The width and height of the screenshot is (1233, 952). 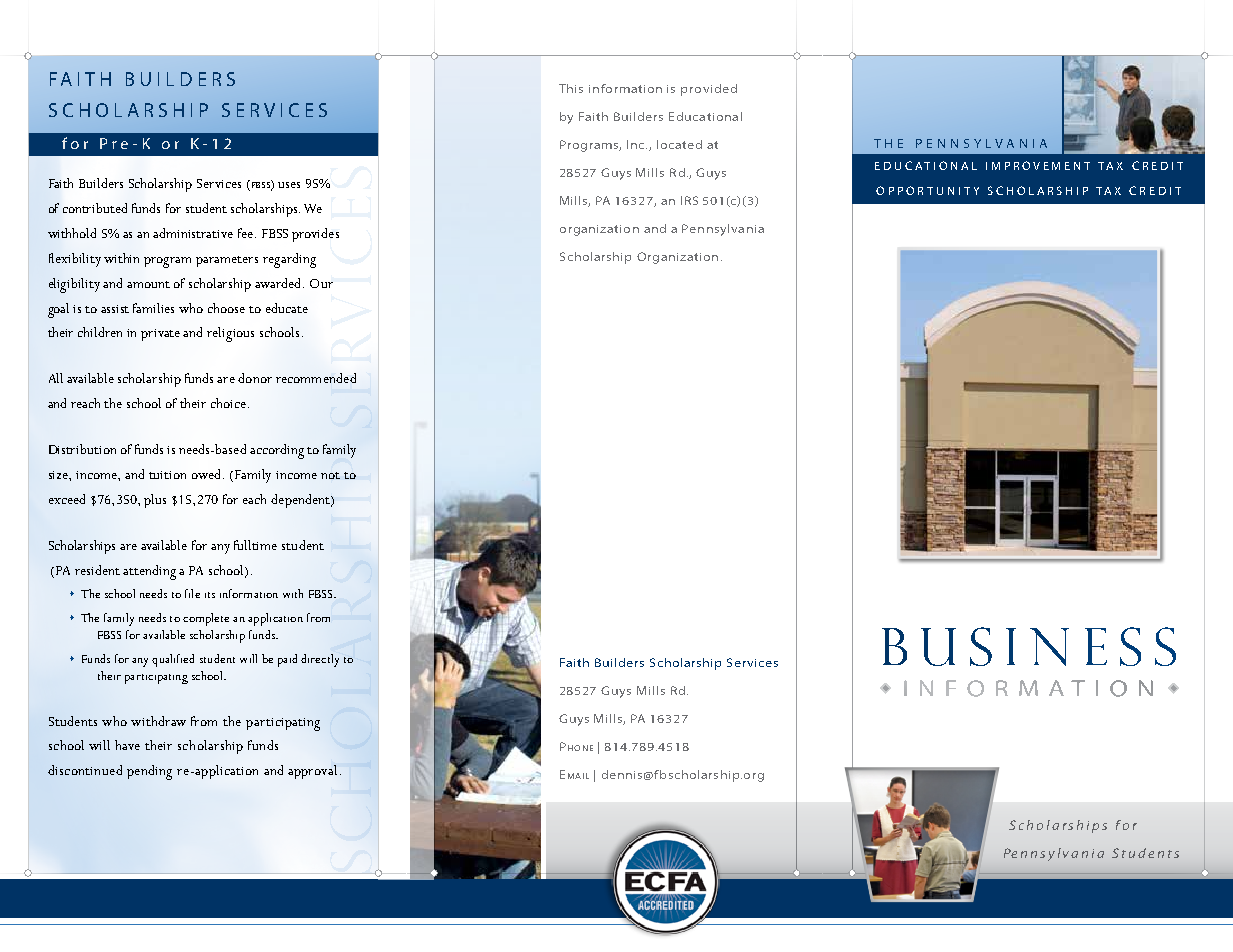 What do you see at coordinates (330, 475) in the screenshot?
I see `not` at bounding box center [330, 475].
